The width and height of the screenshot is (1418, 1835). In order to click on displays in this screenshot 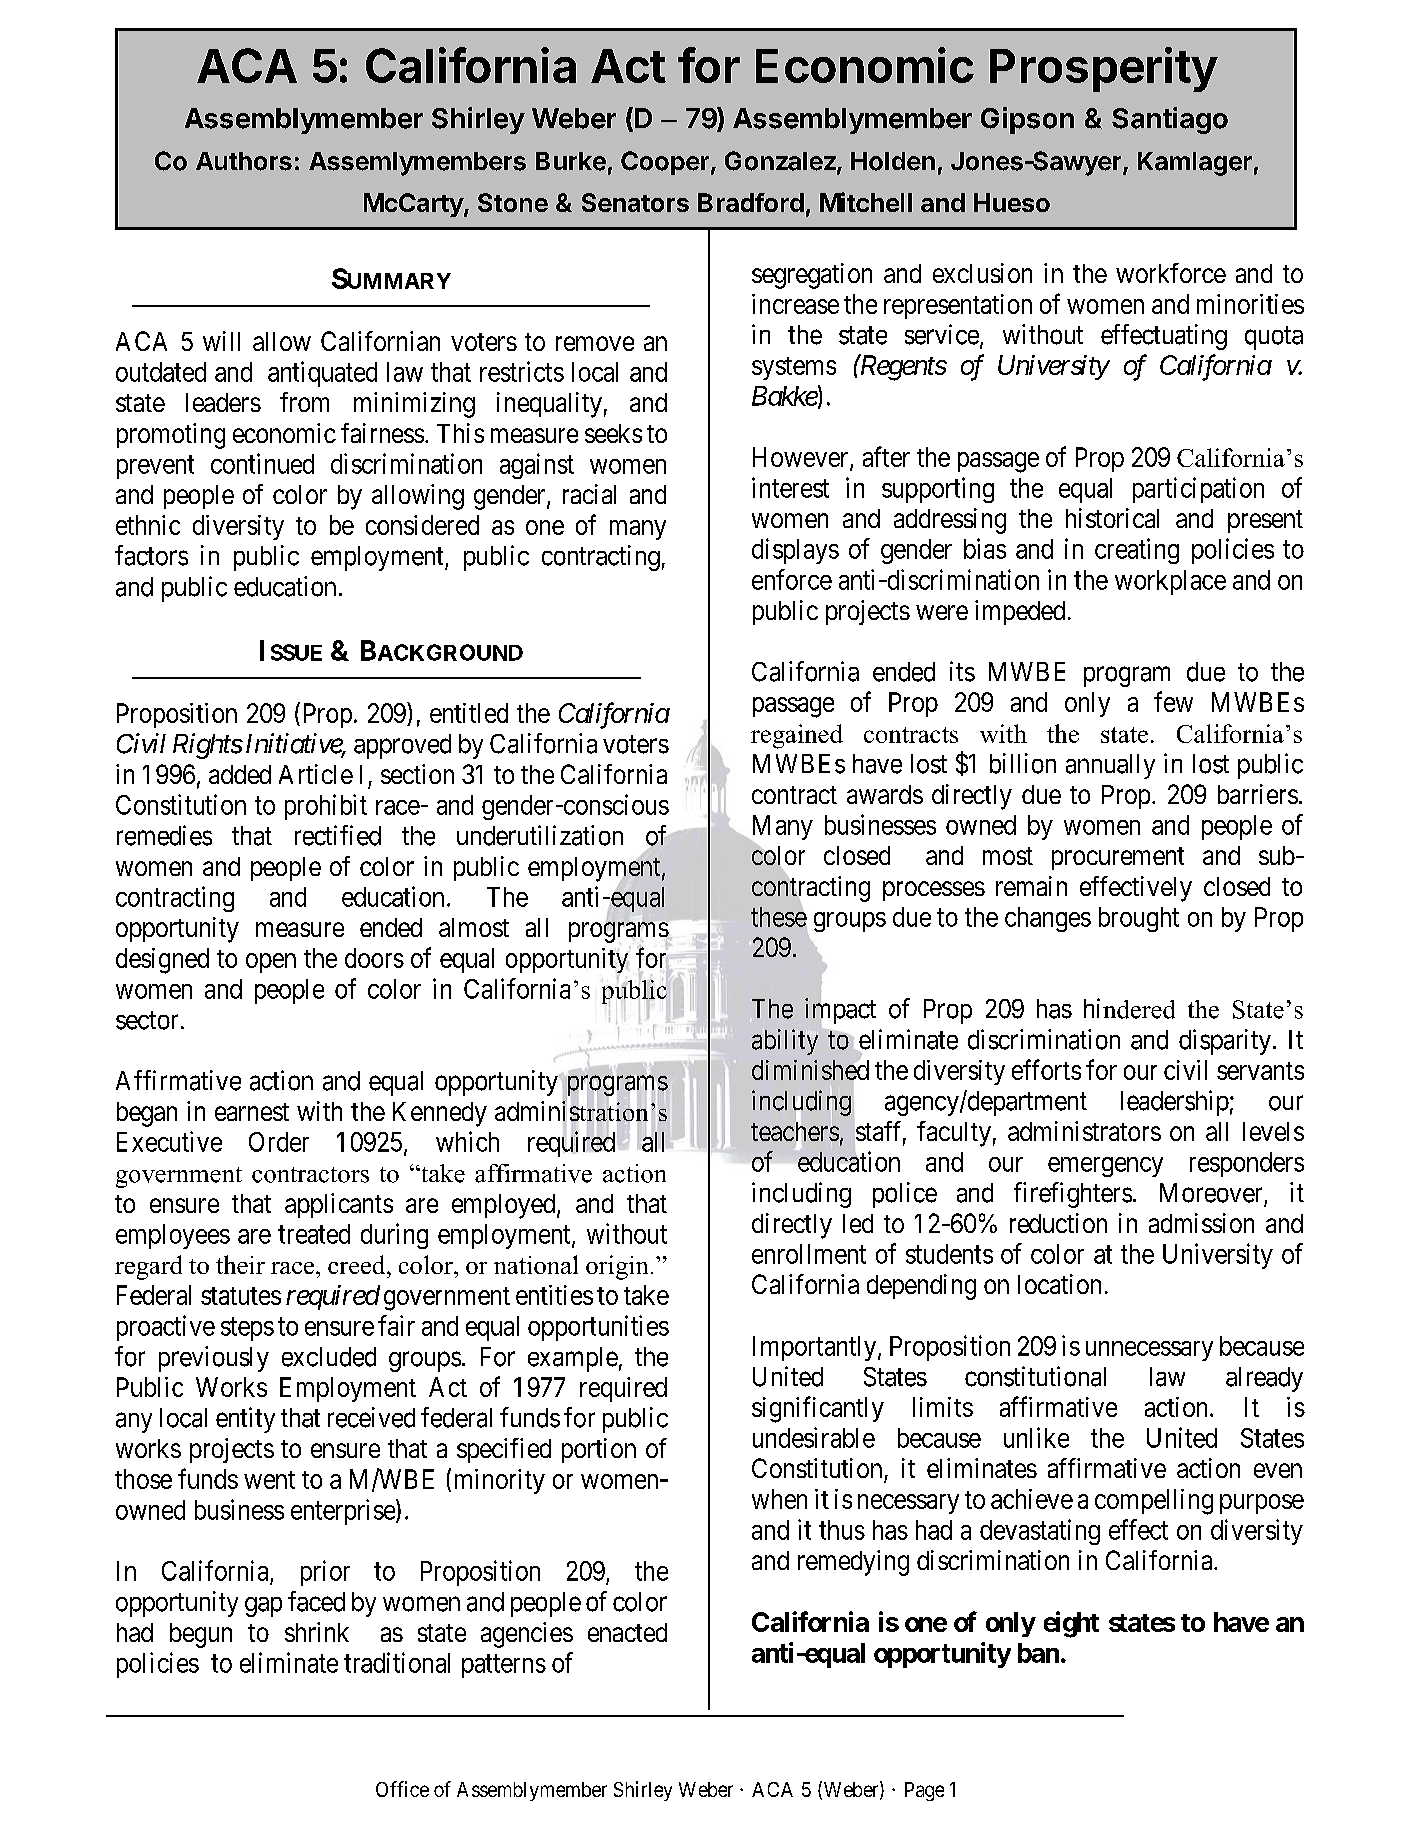, I will do `click(795, 551)`.
